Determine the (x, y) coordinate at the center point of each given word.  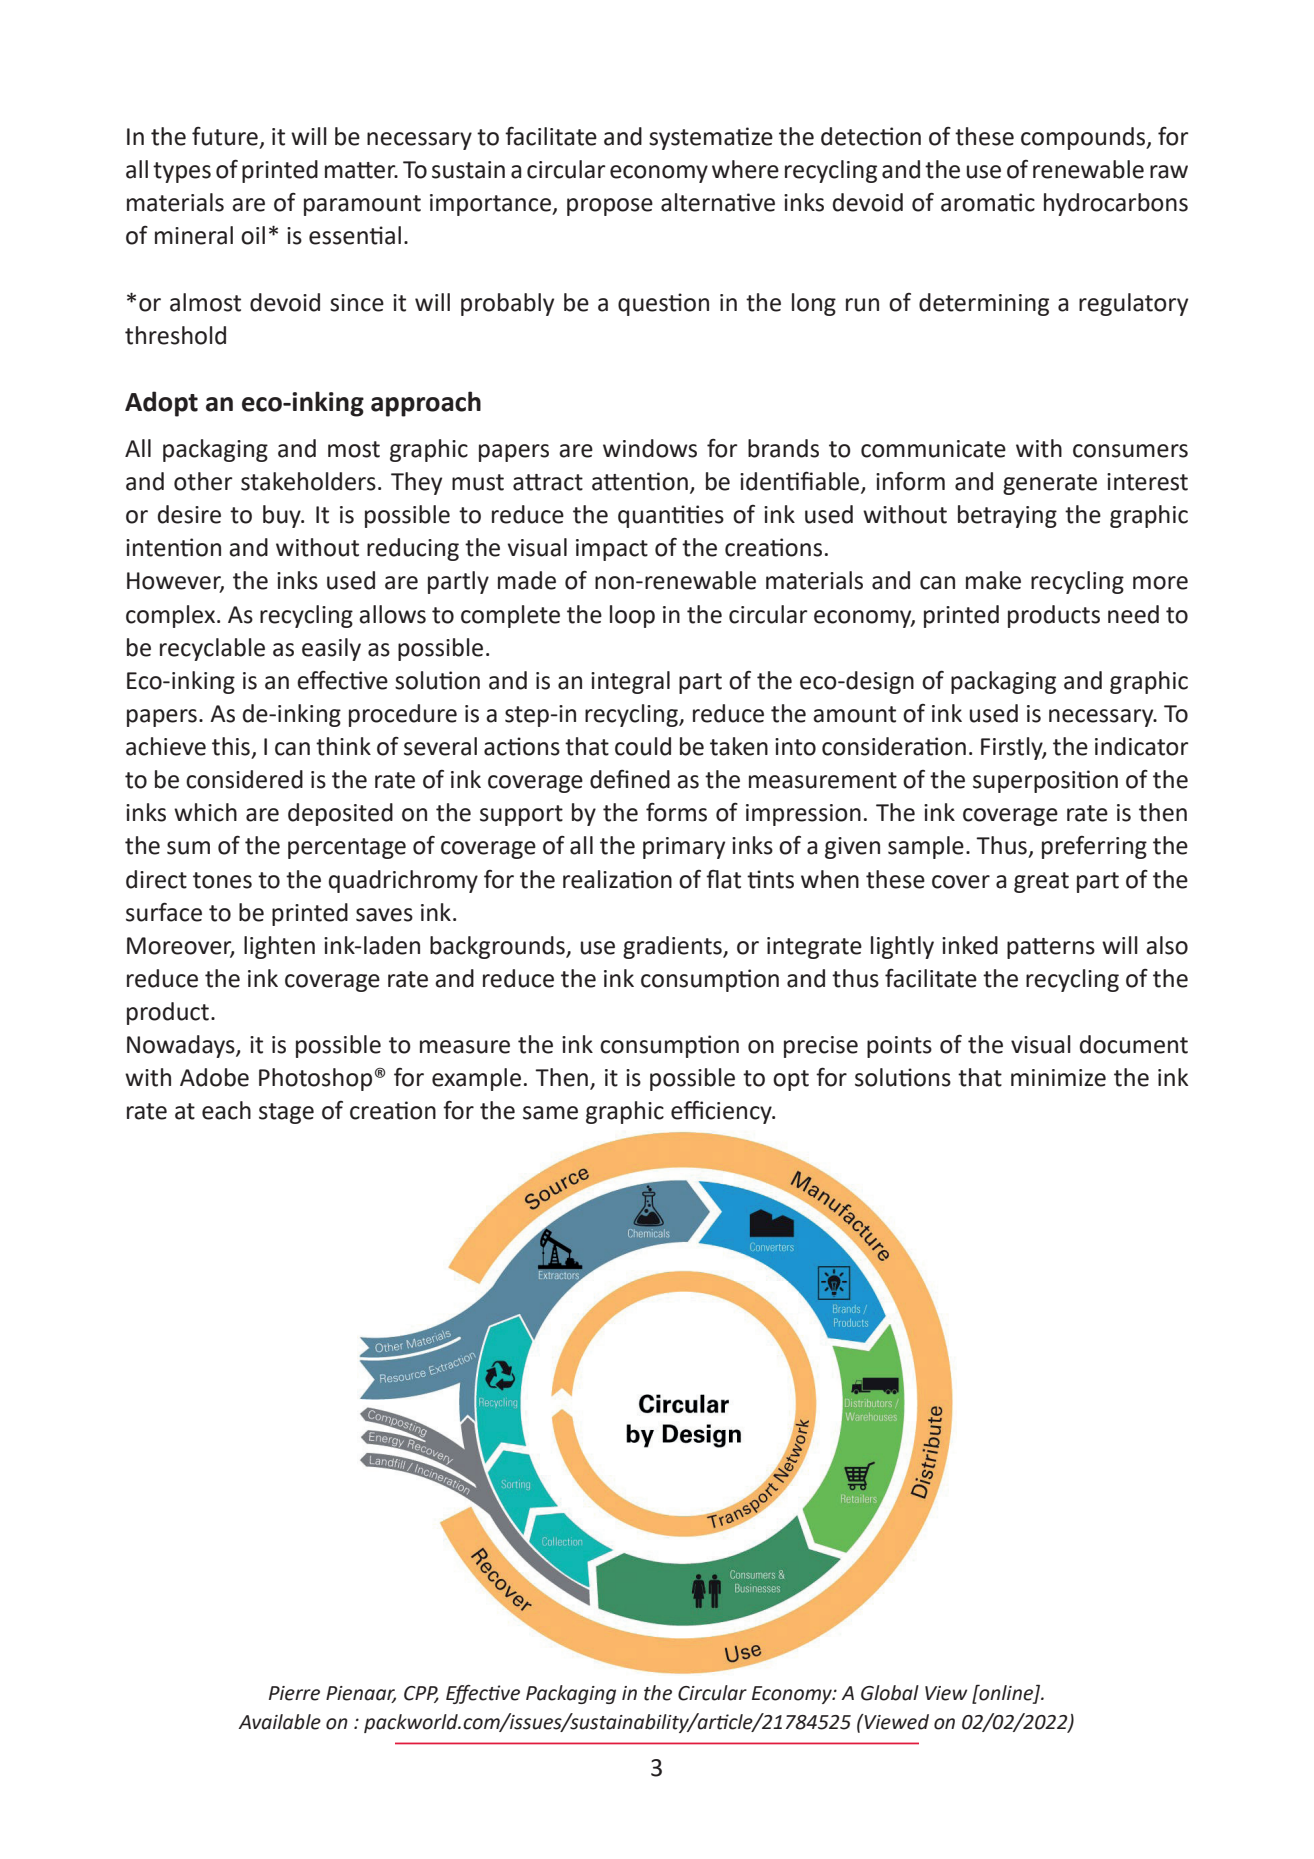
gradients (673, 947)
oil (253, 235)
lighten (279, 947)
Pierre (294, 1693)
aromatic (988, 202)
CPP (421, 1694)
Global (890, 1693)
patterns (1051, 948)
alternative (718, 202)
